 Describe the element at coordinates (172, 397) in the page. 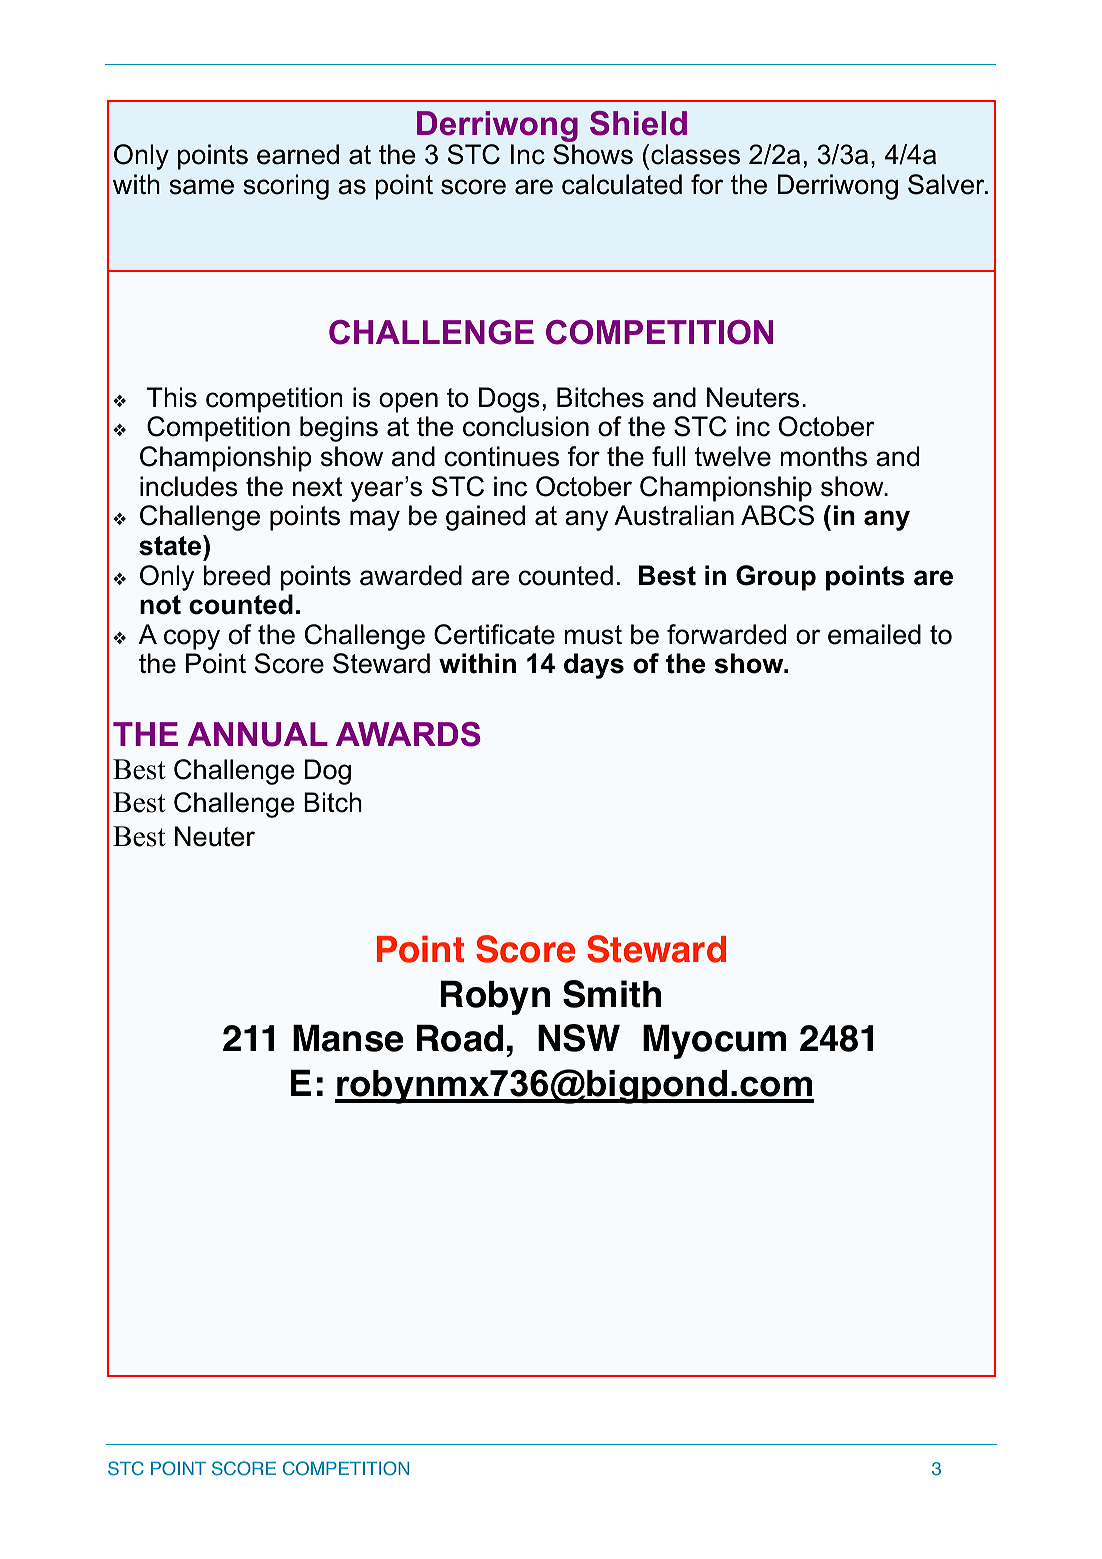

I see `This` at that location.
